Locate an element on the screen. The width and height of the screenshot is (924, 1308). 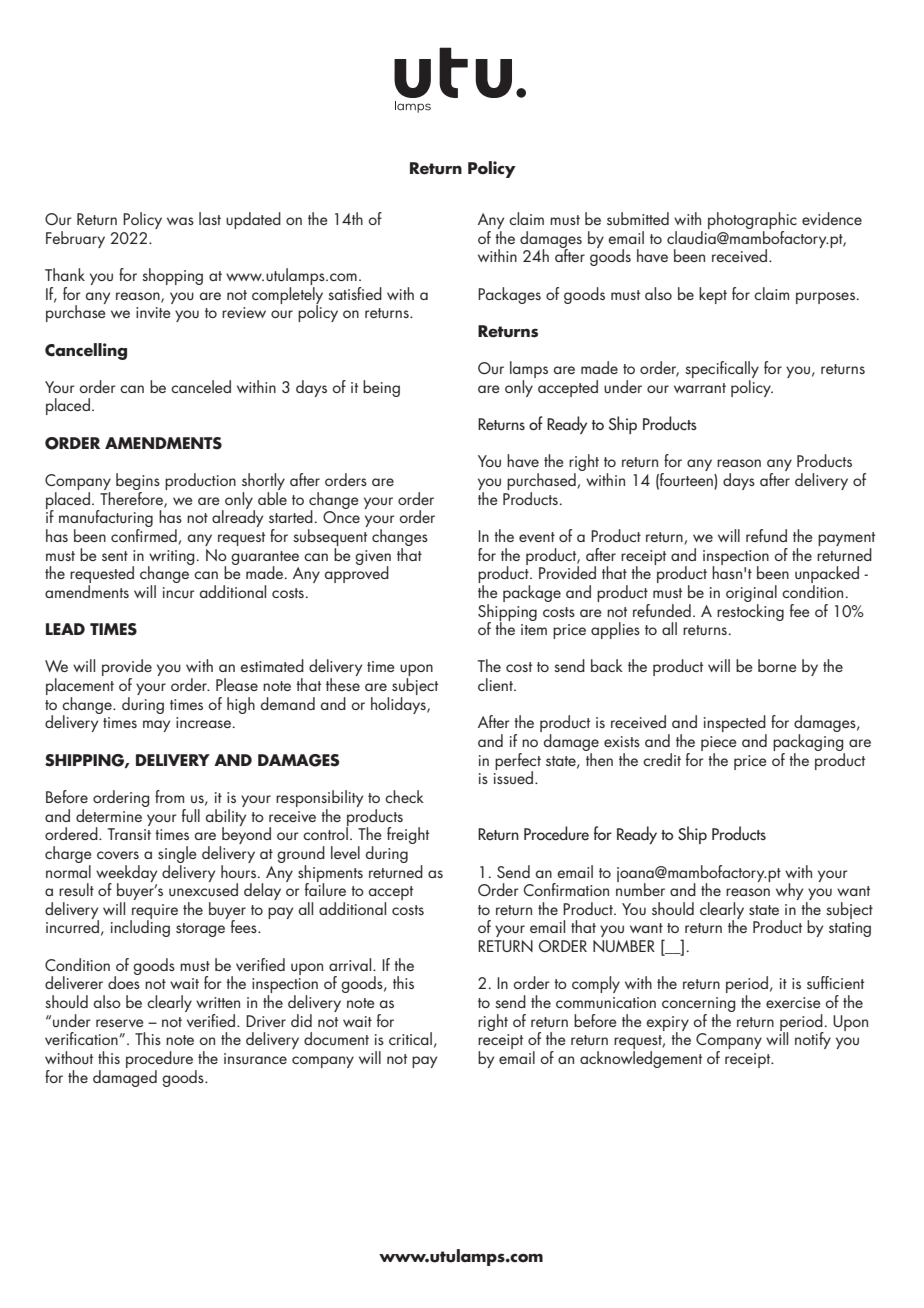
satisfied is located at coordinates (355, 293).
